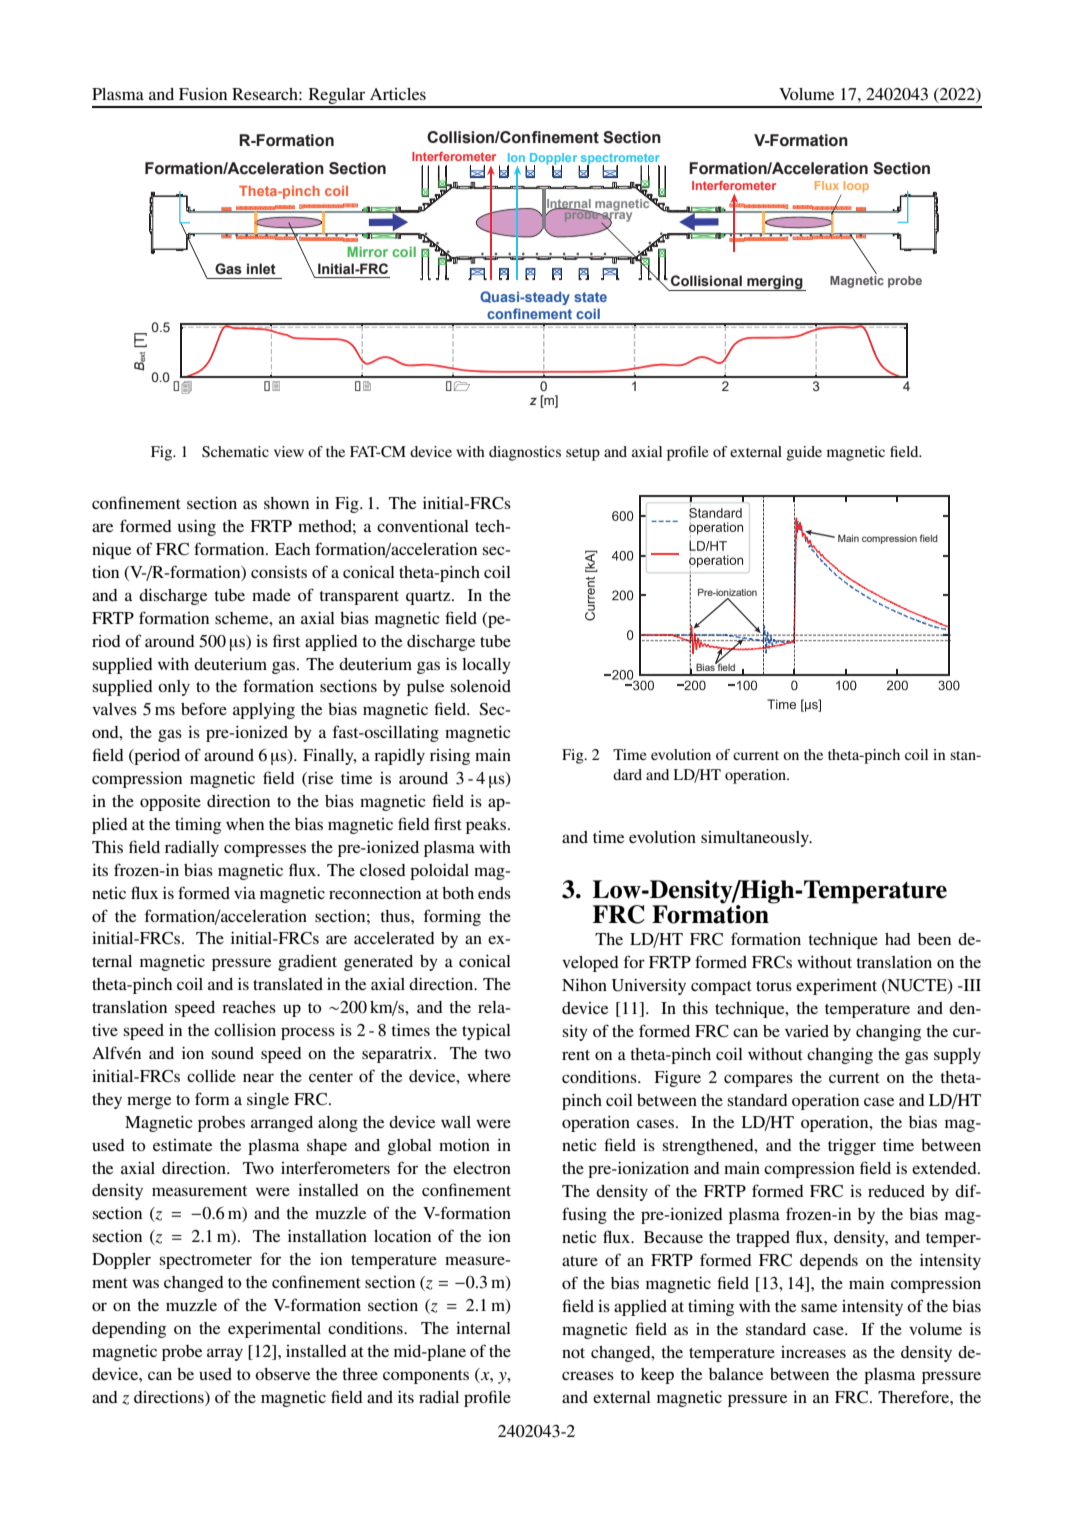 The height and width of the screenshot is (1519, 1073). I want to click on consists, so click(279, 572).
